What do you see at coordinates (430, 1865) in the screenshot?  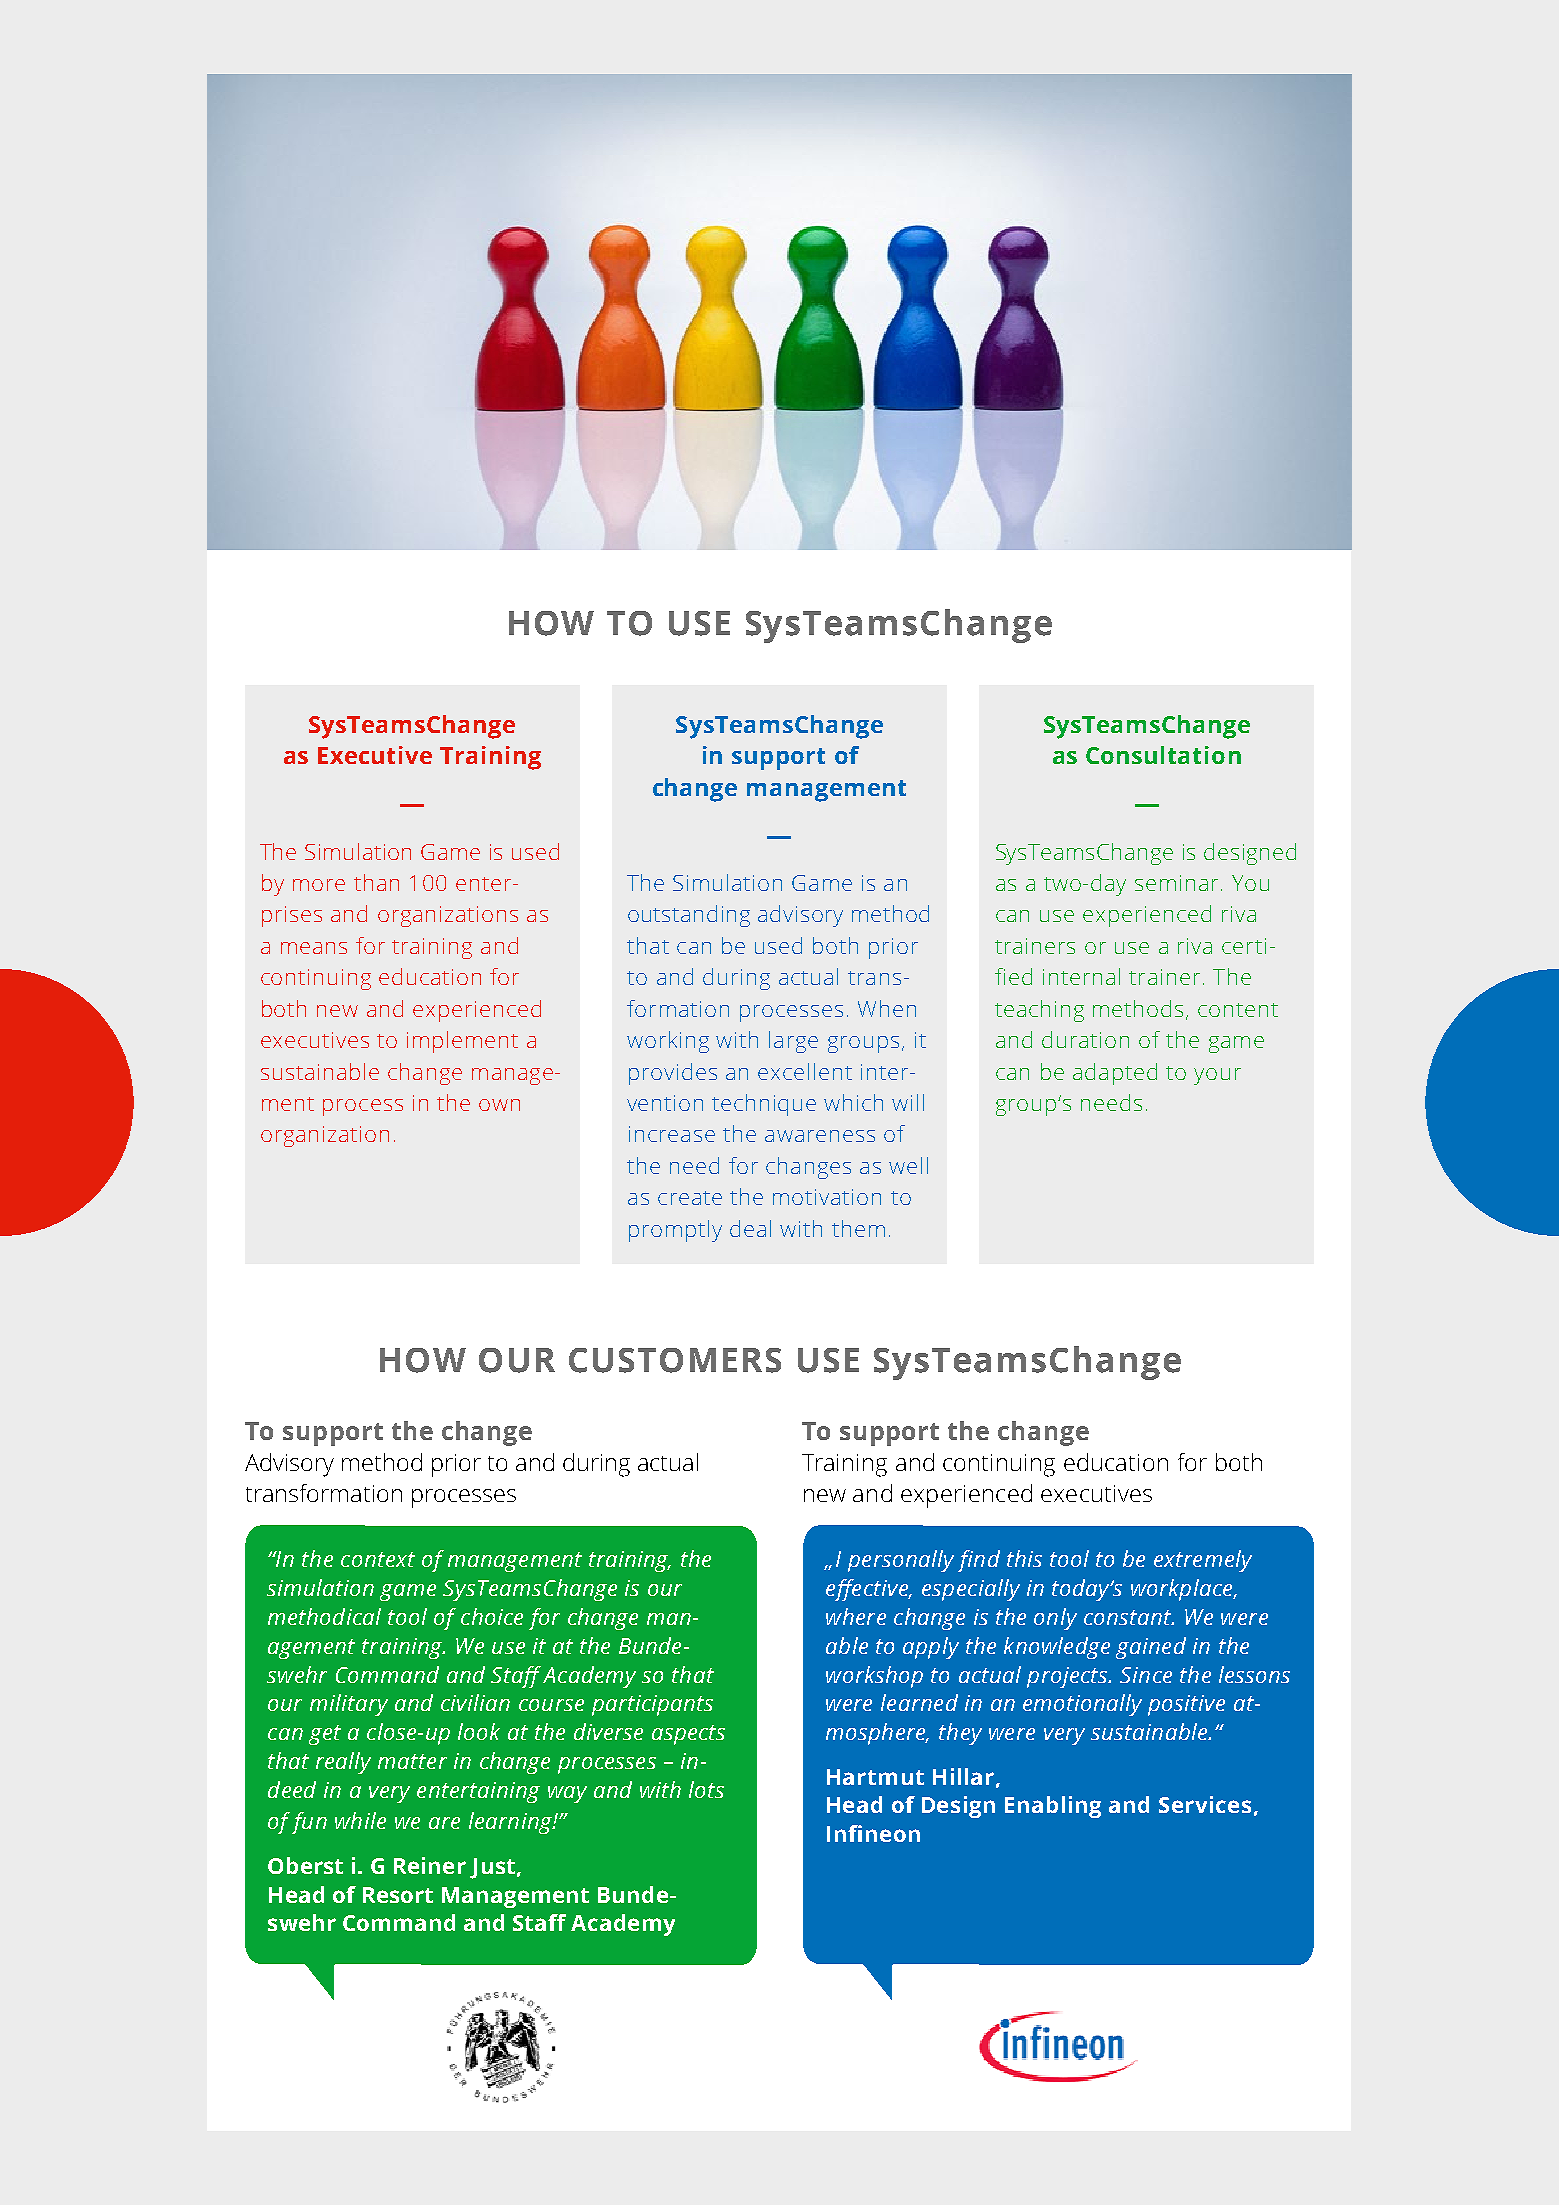 I see `Reiner` at bounding box center [430, 1865].
